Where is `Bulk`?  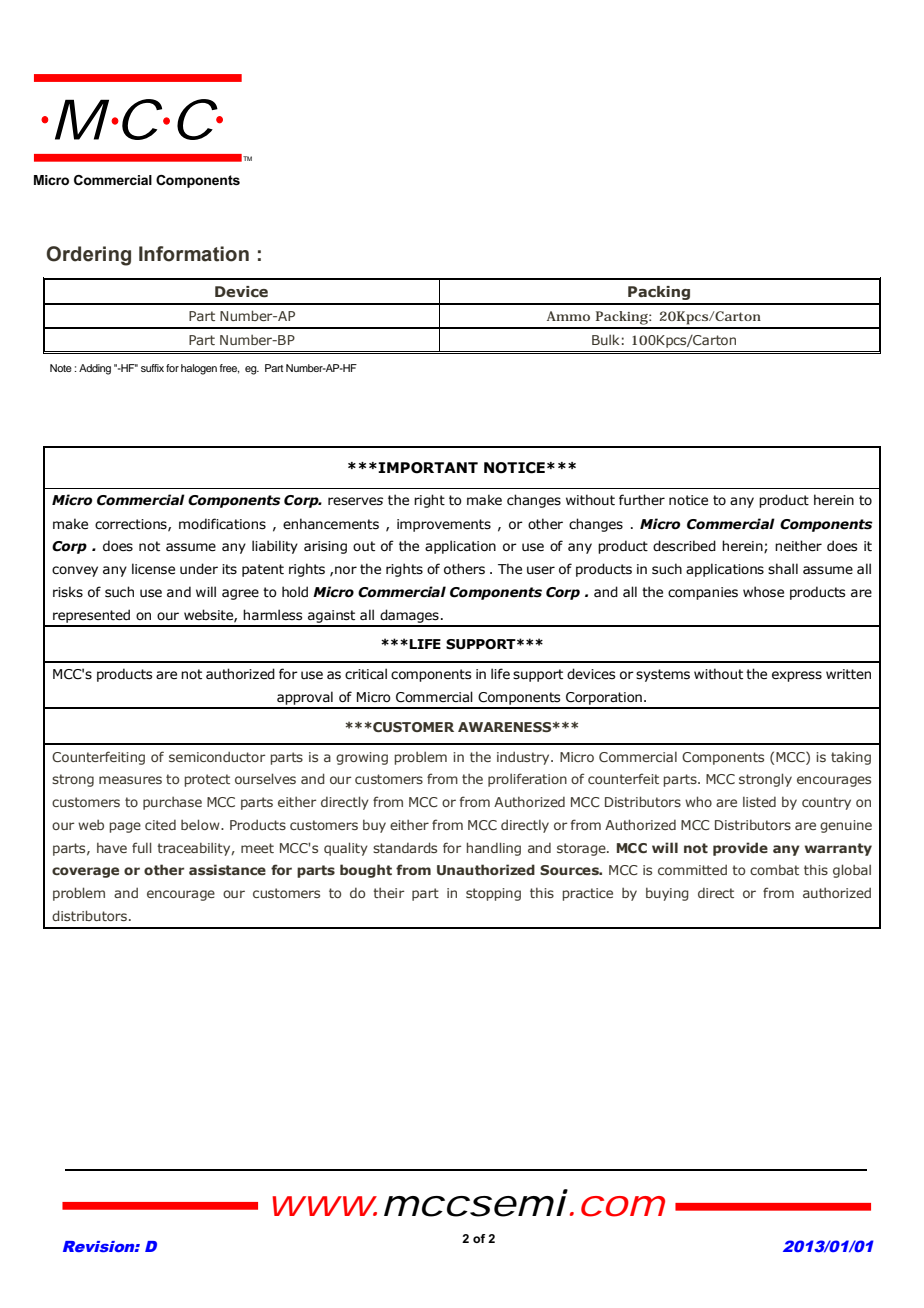 Bulk is located at coordinates (605, 339).
